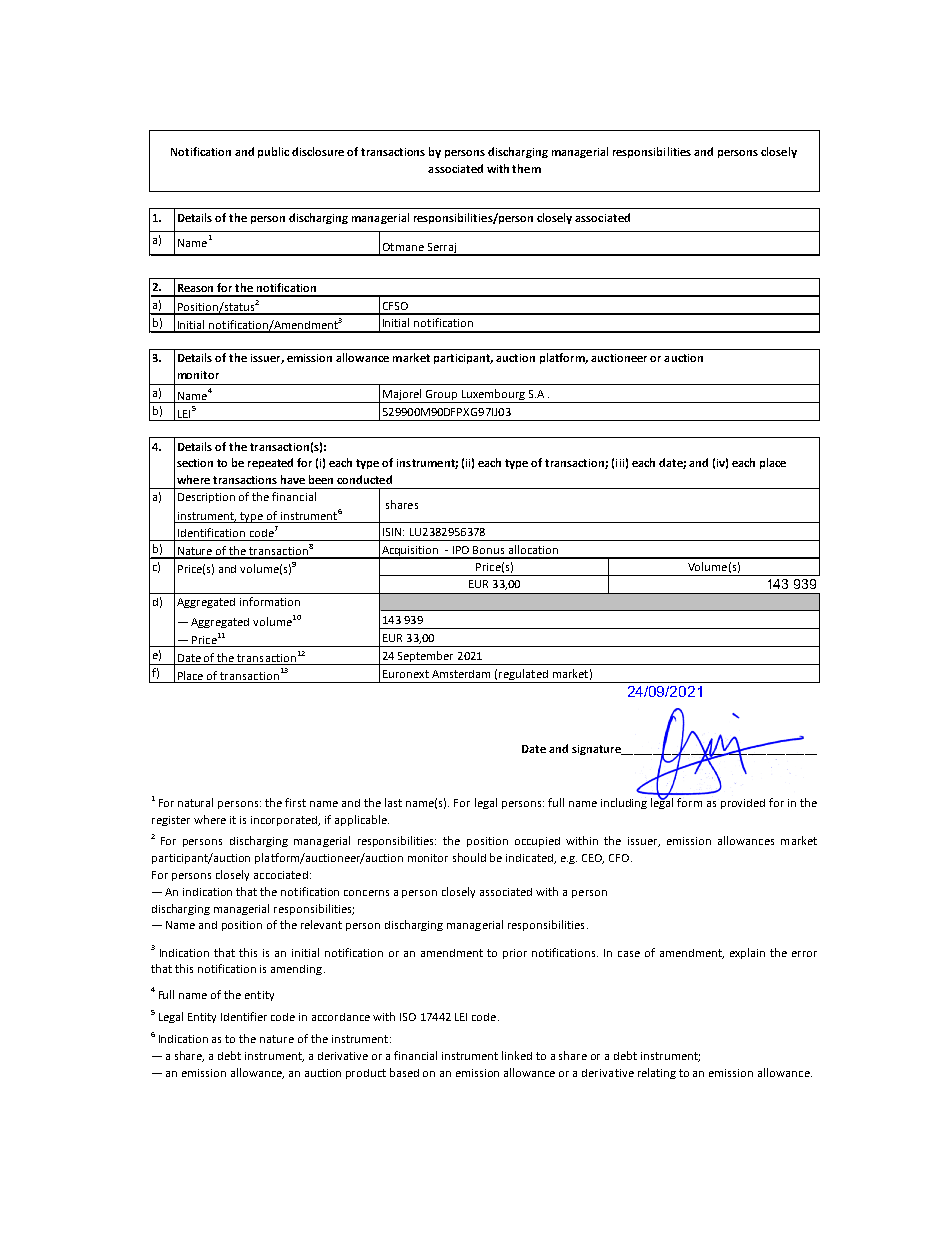 The image size is (952, 1233). Describe the element at coordinates (743, 804) in the page. I see `provided` at that location.
